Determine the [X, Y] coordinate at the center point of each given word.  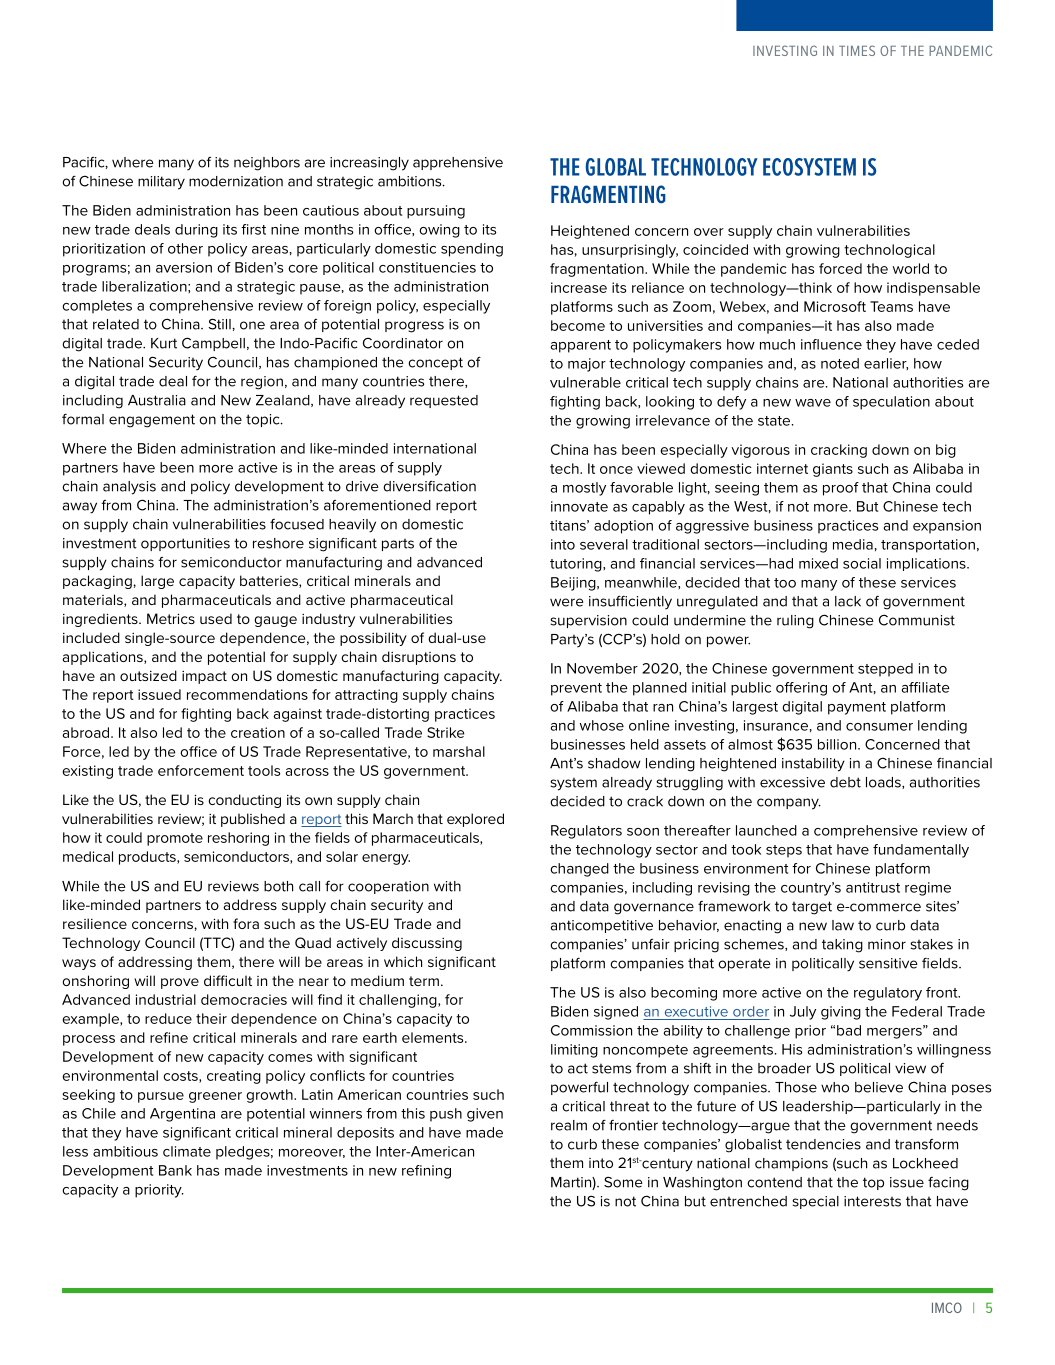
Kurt [164, 343]
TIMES [857, 50]
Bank [175, 1170]
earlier [886, 364]
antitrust [873, 887]
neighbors [267, 164]
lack [848, 601]
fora [246, 923]
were [567, 602]
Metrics [171, 618]
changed [579, 870]
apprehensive [458, 163]
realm [569, 1125]
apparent [581, 346]
